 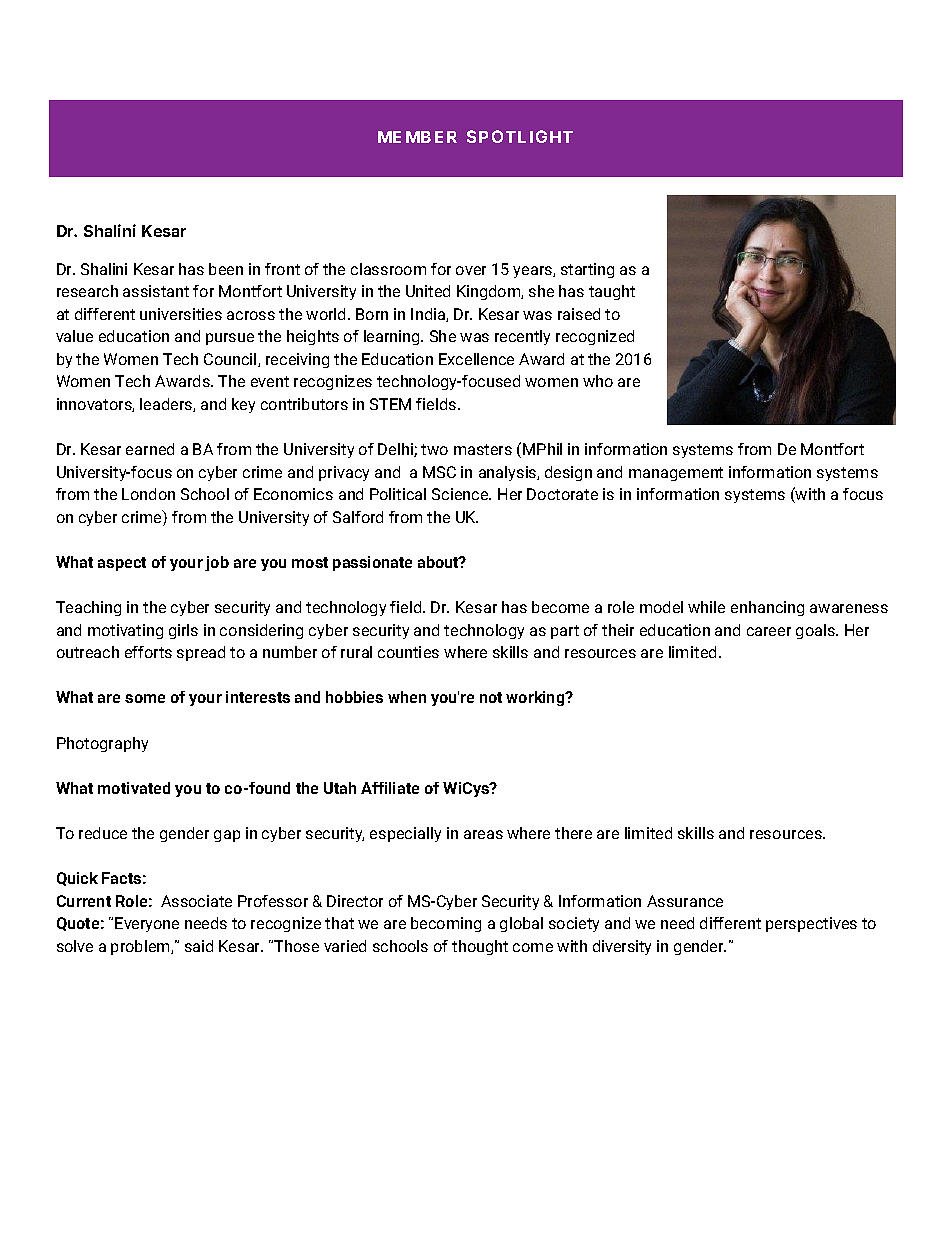 I want to click on aspect, so click(x=122, y=564).
